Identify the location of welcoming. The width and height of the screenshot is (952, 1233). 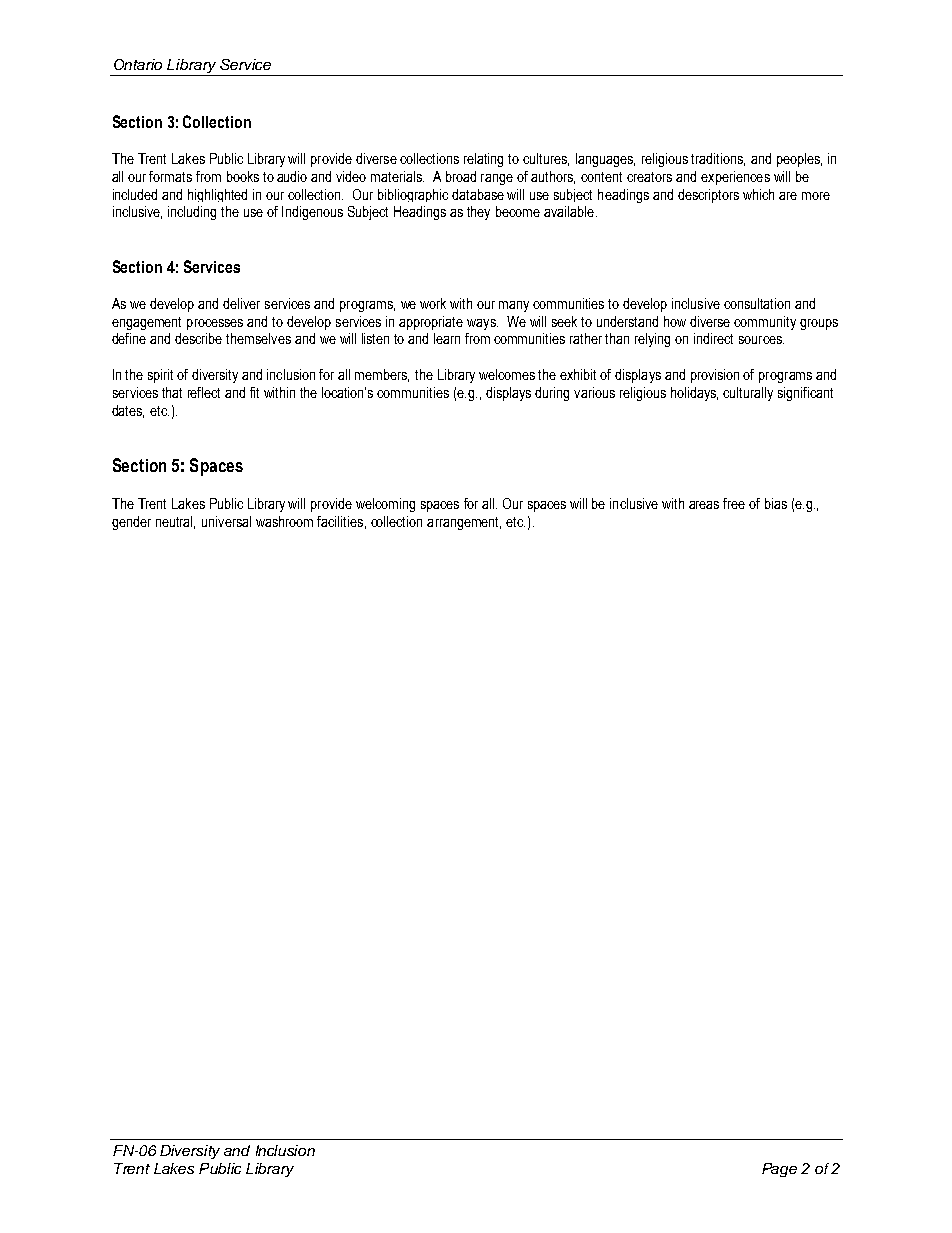
(385, 505).
